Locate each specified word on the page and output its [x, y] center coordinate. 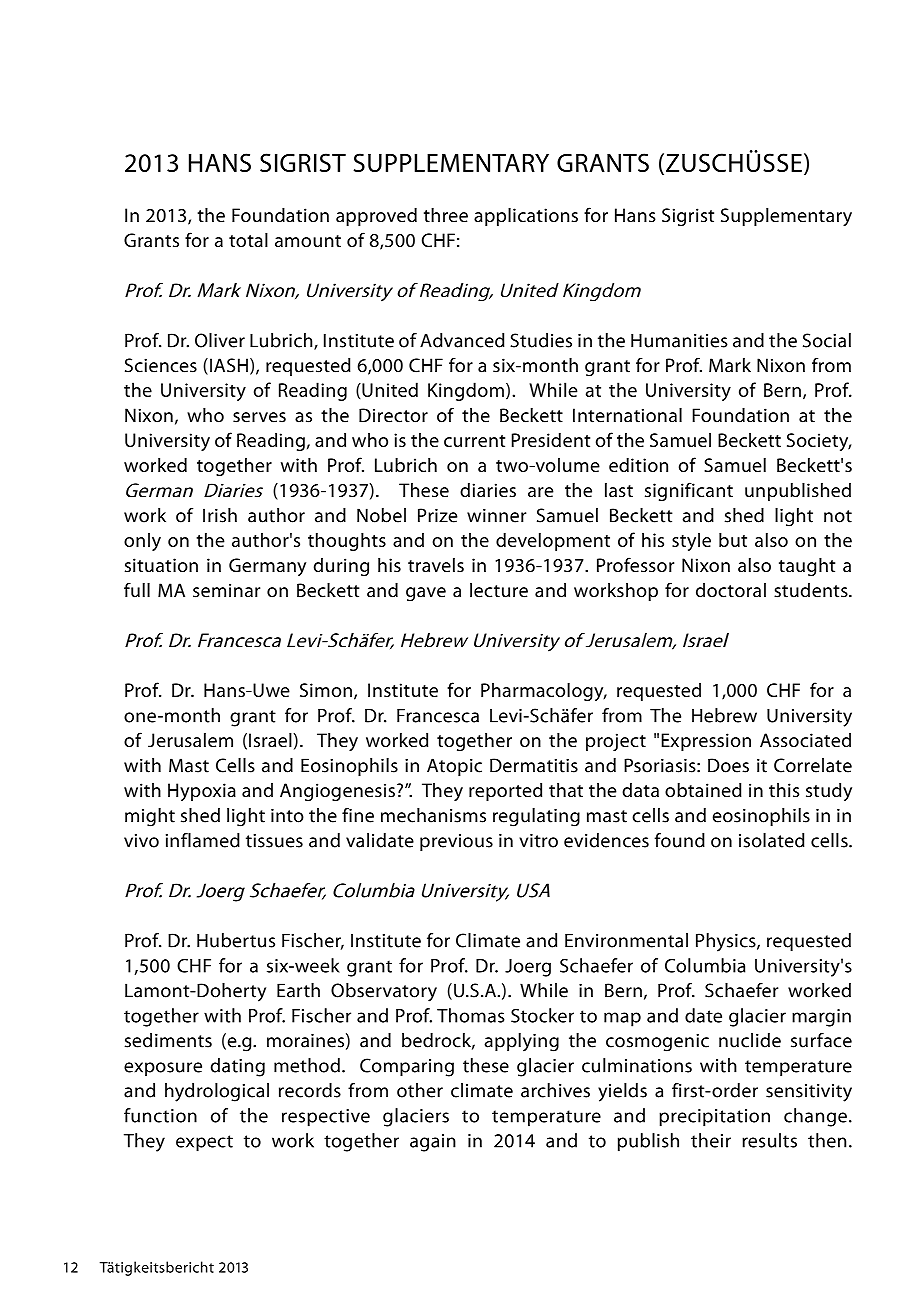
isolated [772, 840]
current [474, 441]
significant [689, 491]
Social [827, 340]
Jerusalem [190, 740]
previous [456, 842]
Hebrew [724, 715]
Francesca [438, 716]
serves [259, 417]
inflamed [203, 840]
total [248, 240]
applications [526, 217]
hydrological [217, 1092]
